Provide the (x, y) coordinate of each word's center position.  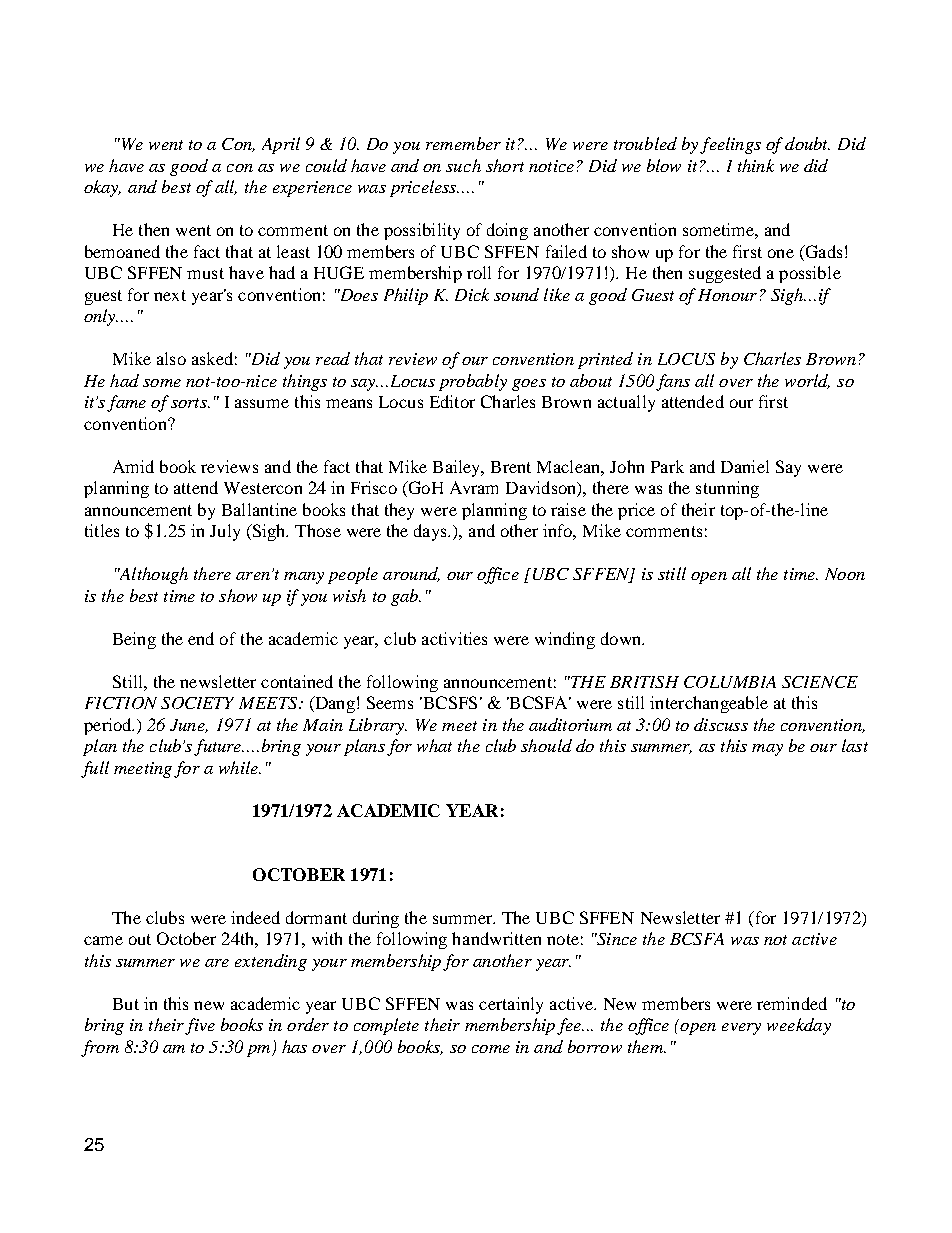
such (463, 165)
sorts (190, 403)
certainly (511, 1005)
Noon (845, 574)
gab (406, 597)
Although (153, 575)
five (200, 1026)
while (239, 767)
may (767, 750)
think (756, 165)
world (807, 381)
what (434, 745)
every (741, 1029)
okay (102, 188)
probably (473, 382)
